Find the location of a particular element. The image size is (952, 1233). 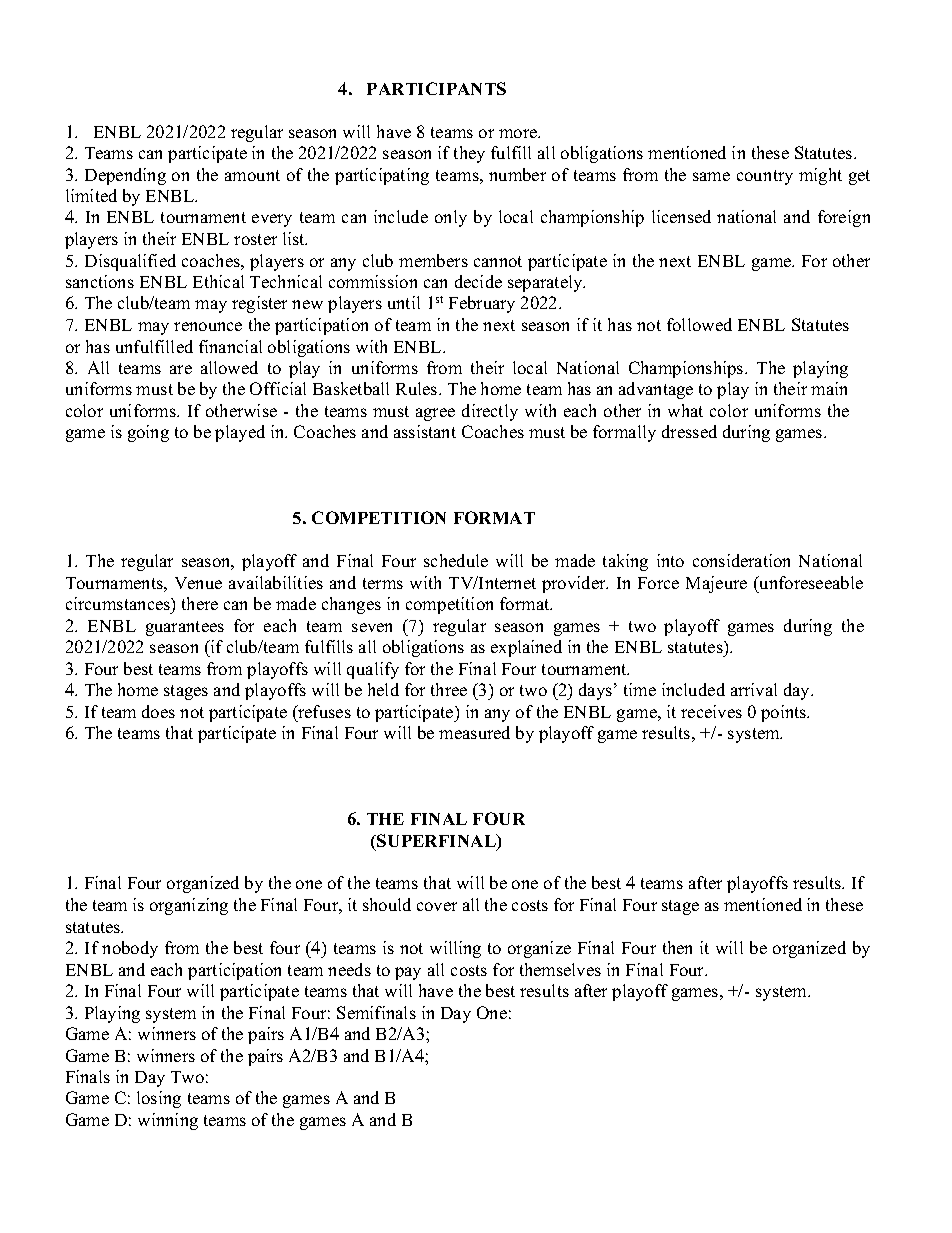

country is located at coordinates (765, 177).
